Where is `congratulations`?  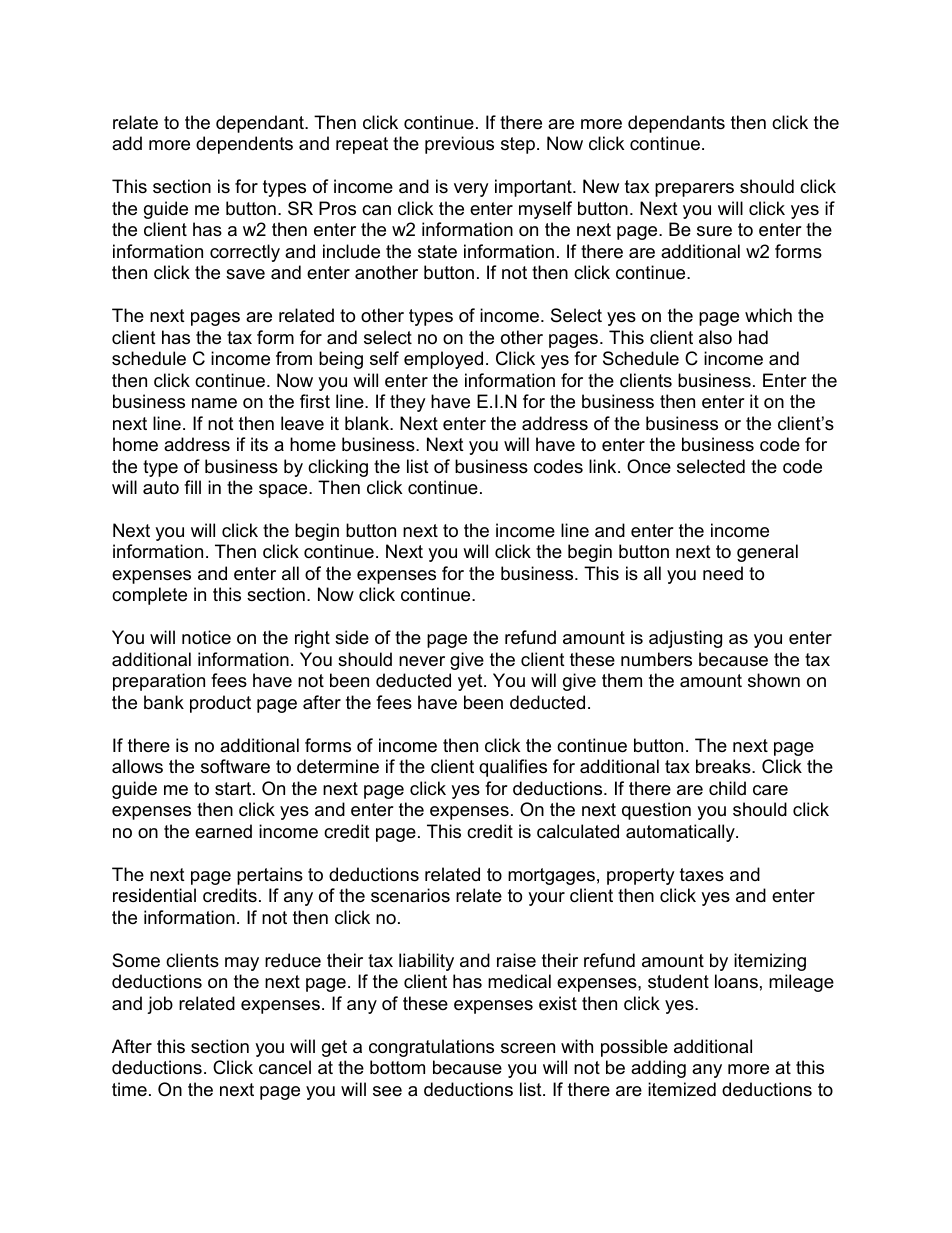
congratulations is located at coordinates (431, 1048).
